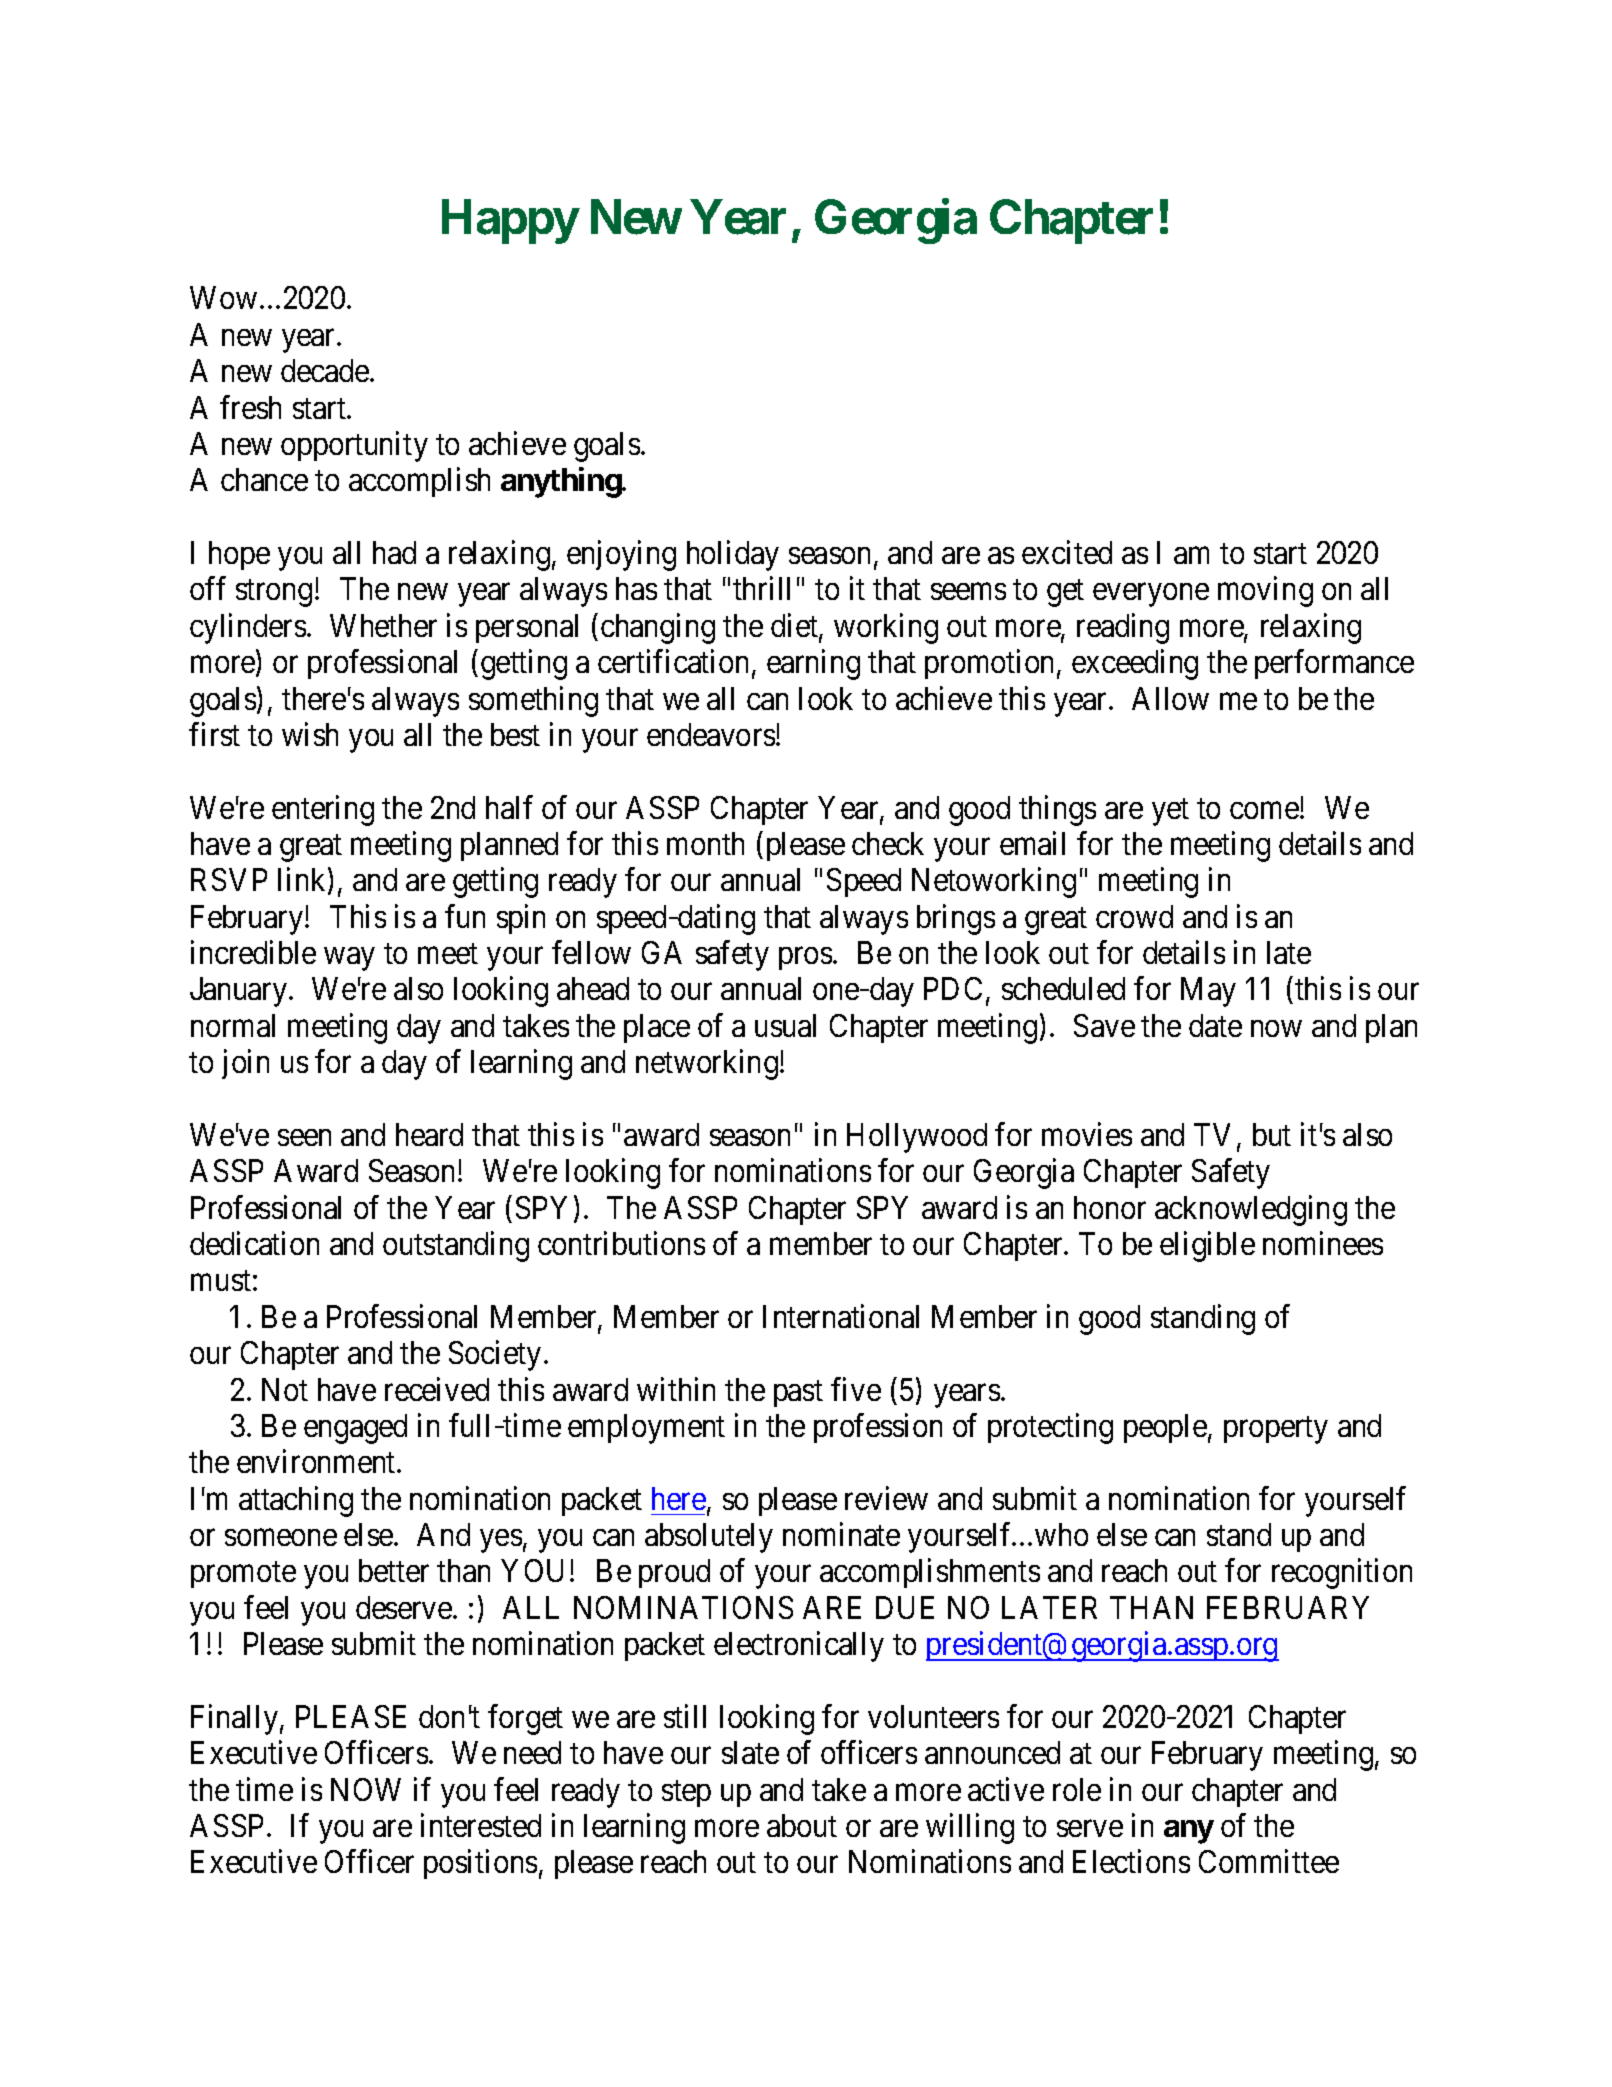 This document has width=1612, height=2087. What do you see at coordinates (354, 446) in the document?
I see `opportunity` at bounding box center [354, 446].
